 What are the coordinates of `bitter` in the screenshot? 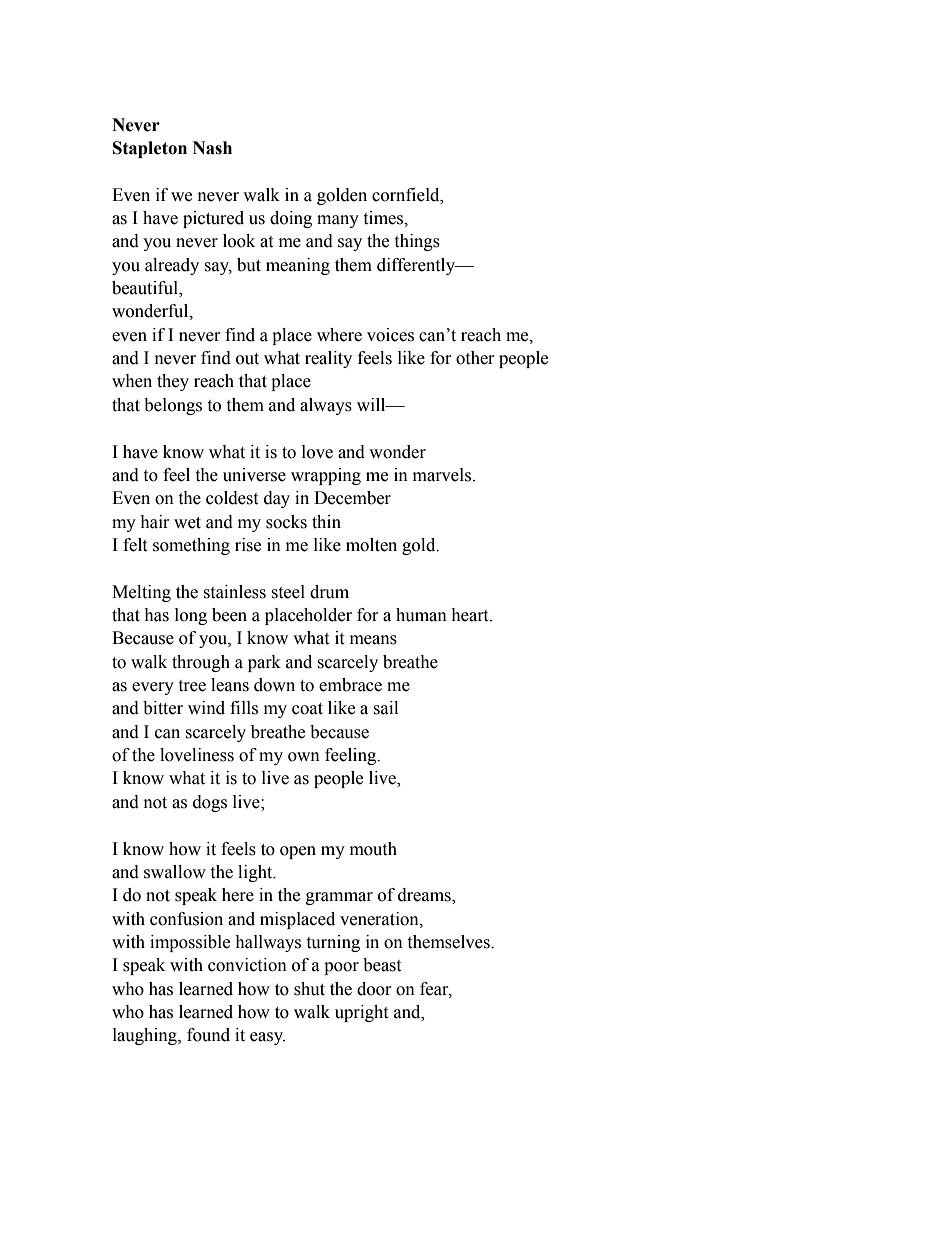 It's located at (163, 708).
